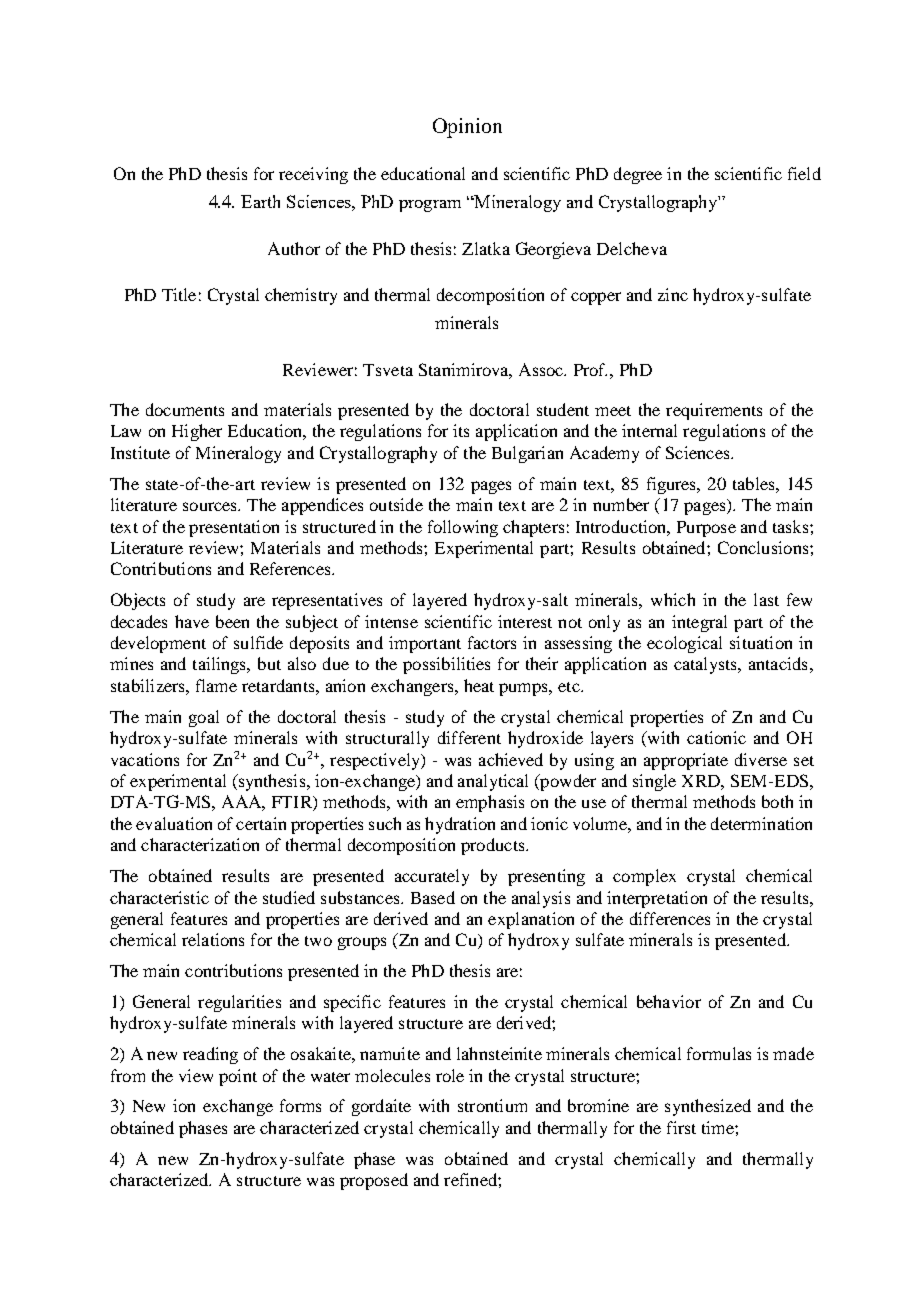 The width and height of the screenshot is (924, 1308). Describe the element at coordinates (238, 1077) in the screenshot. I see `point` at that location.
